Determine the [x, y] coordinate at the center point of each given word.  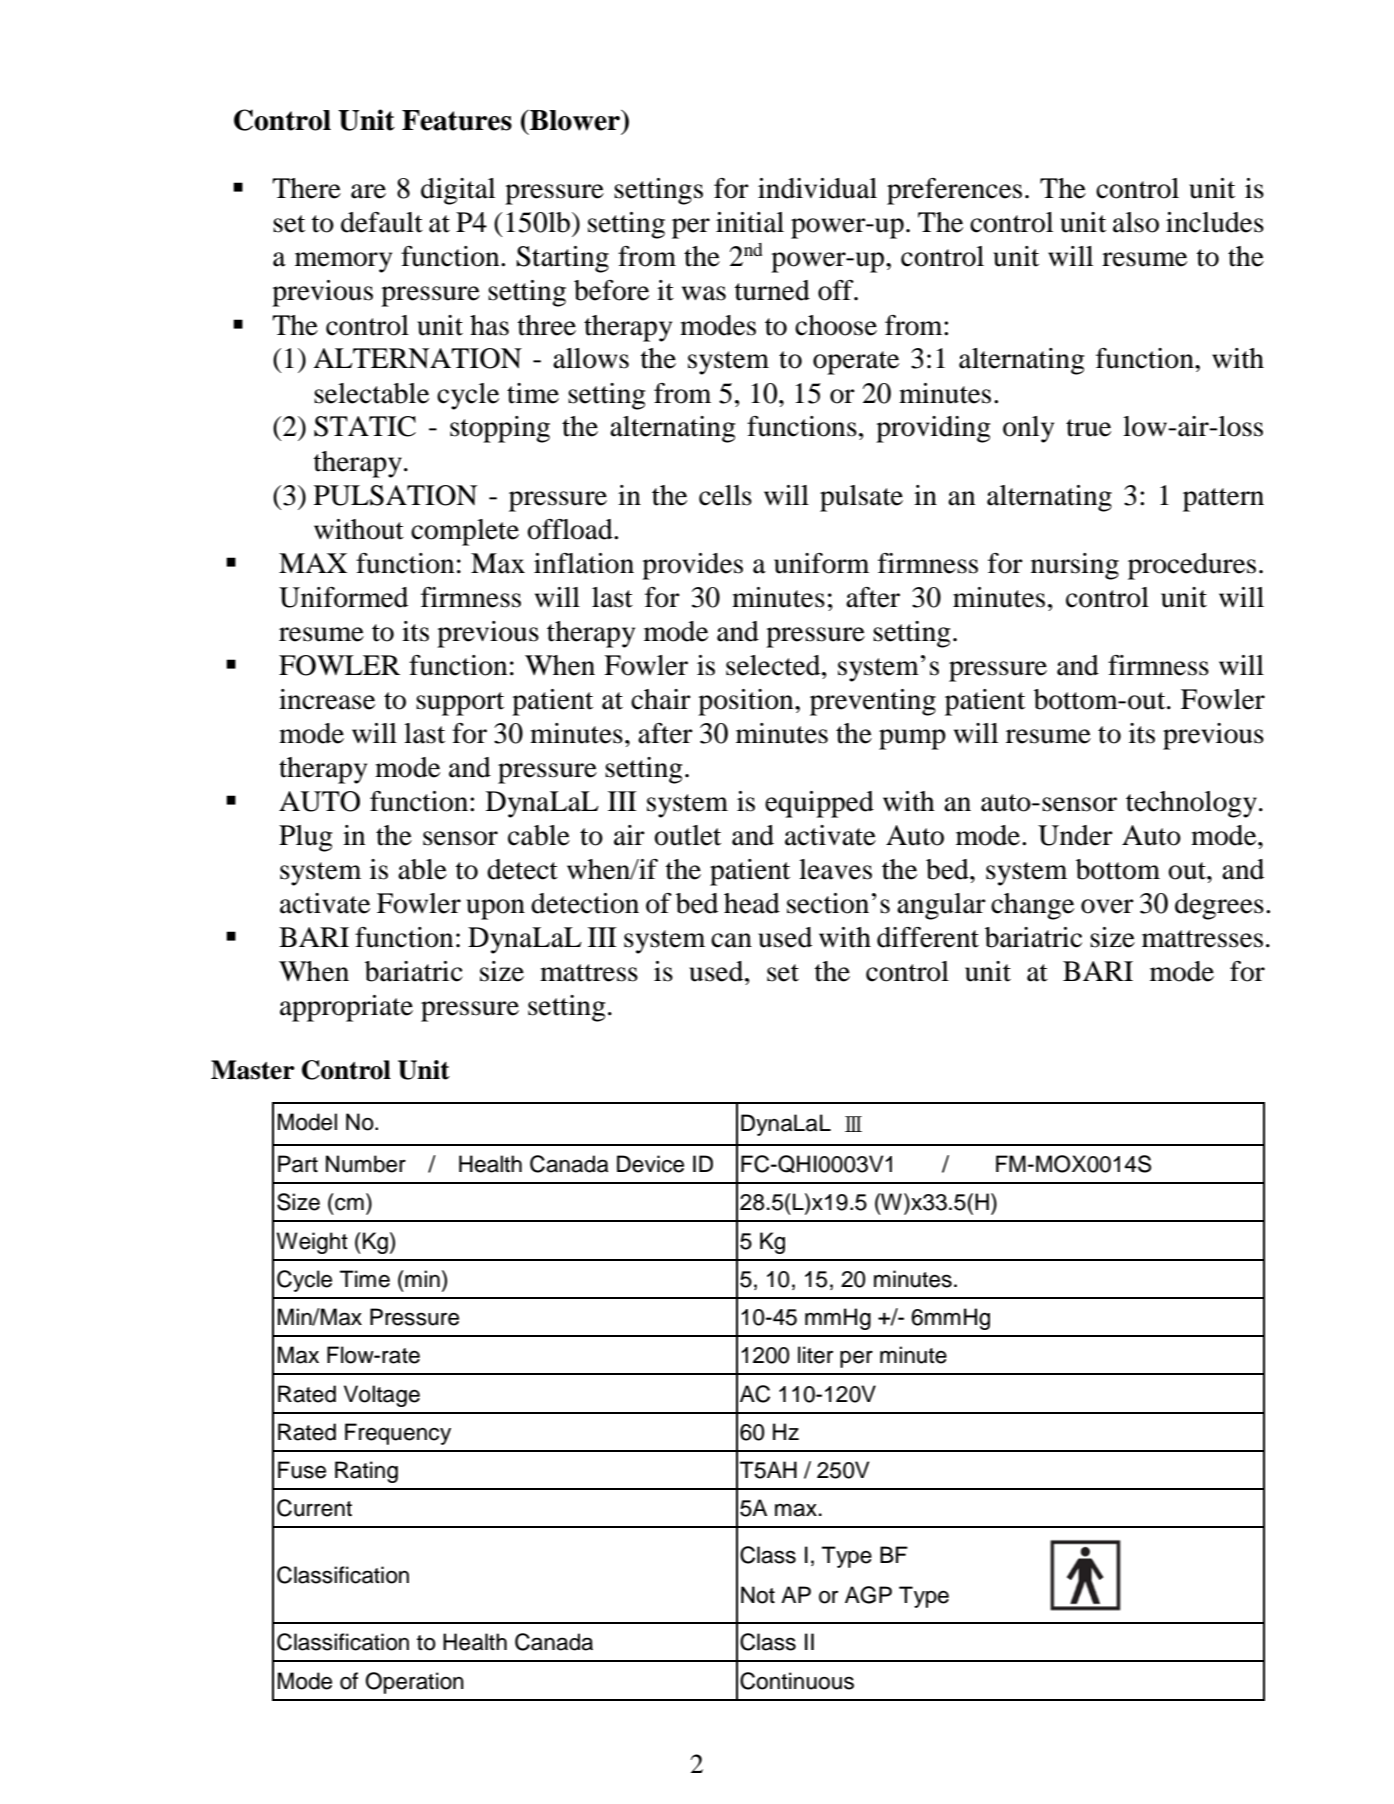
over [1107, 906]
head [752, 903]
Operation [414, 1683]
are [368, 191]
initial [750, 222]
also [1136, 222]
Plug [305, 838]
